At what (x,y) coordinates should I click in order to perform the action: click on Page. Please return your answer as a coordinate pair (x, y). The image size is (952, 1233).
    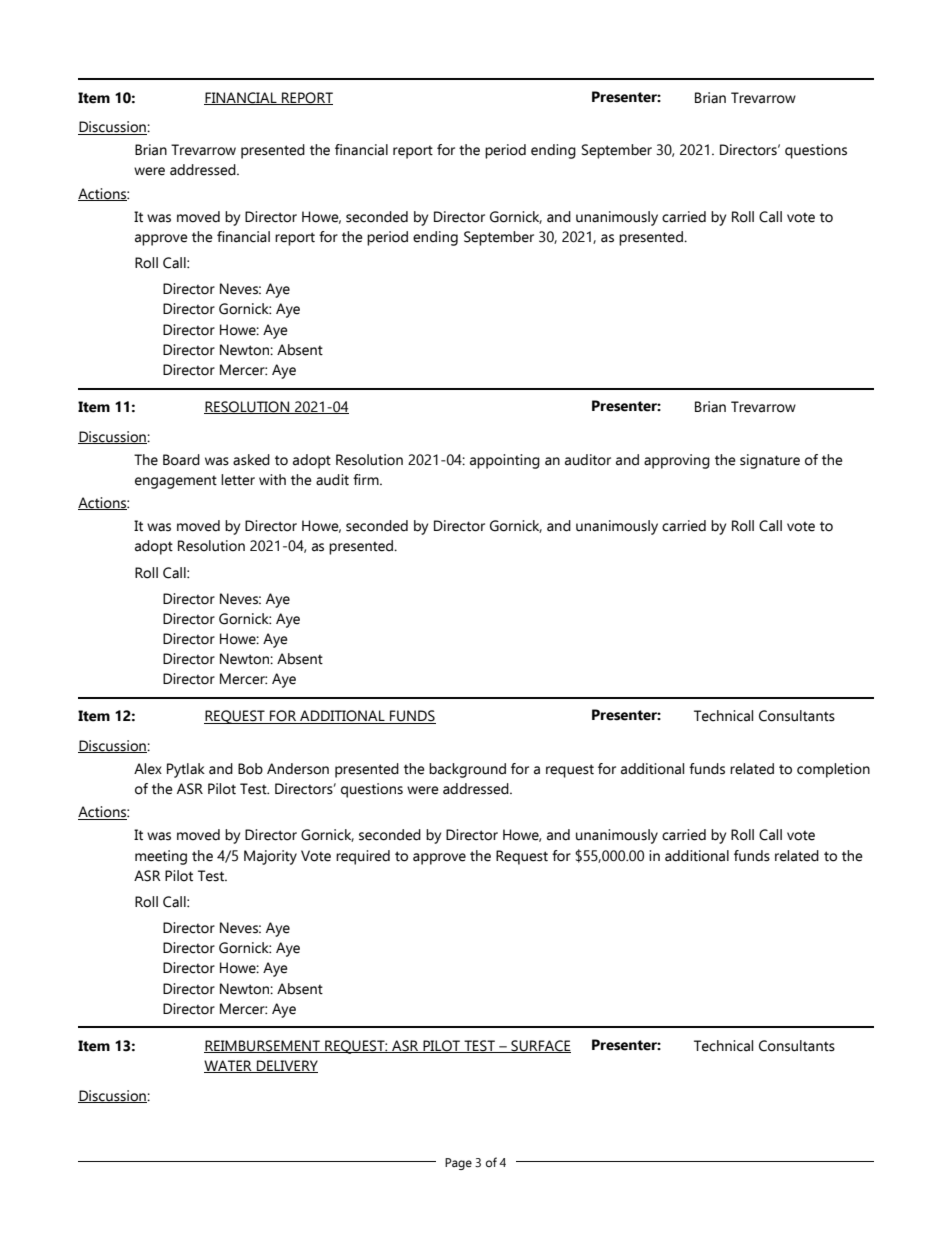
    Looking at the image, I should click on (458, 1164).
